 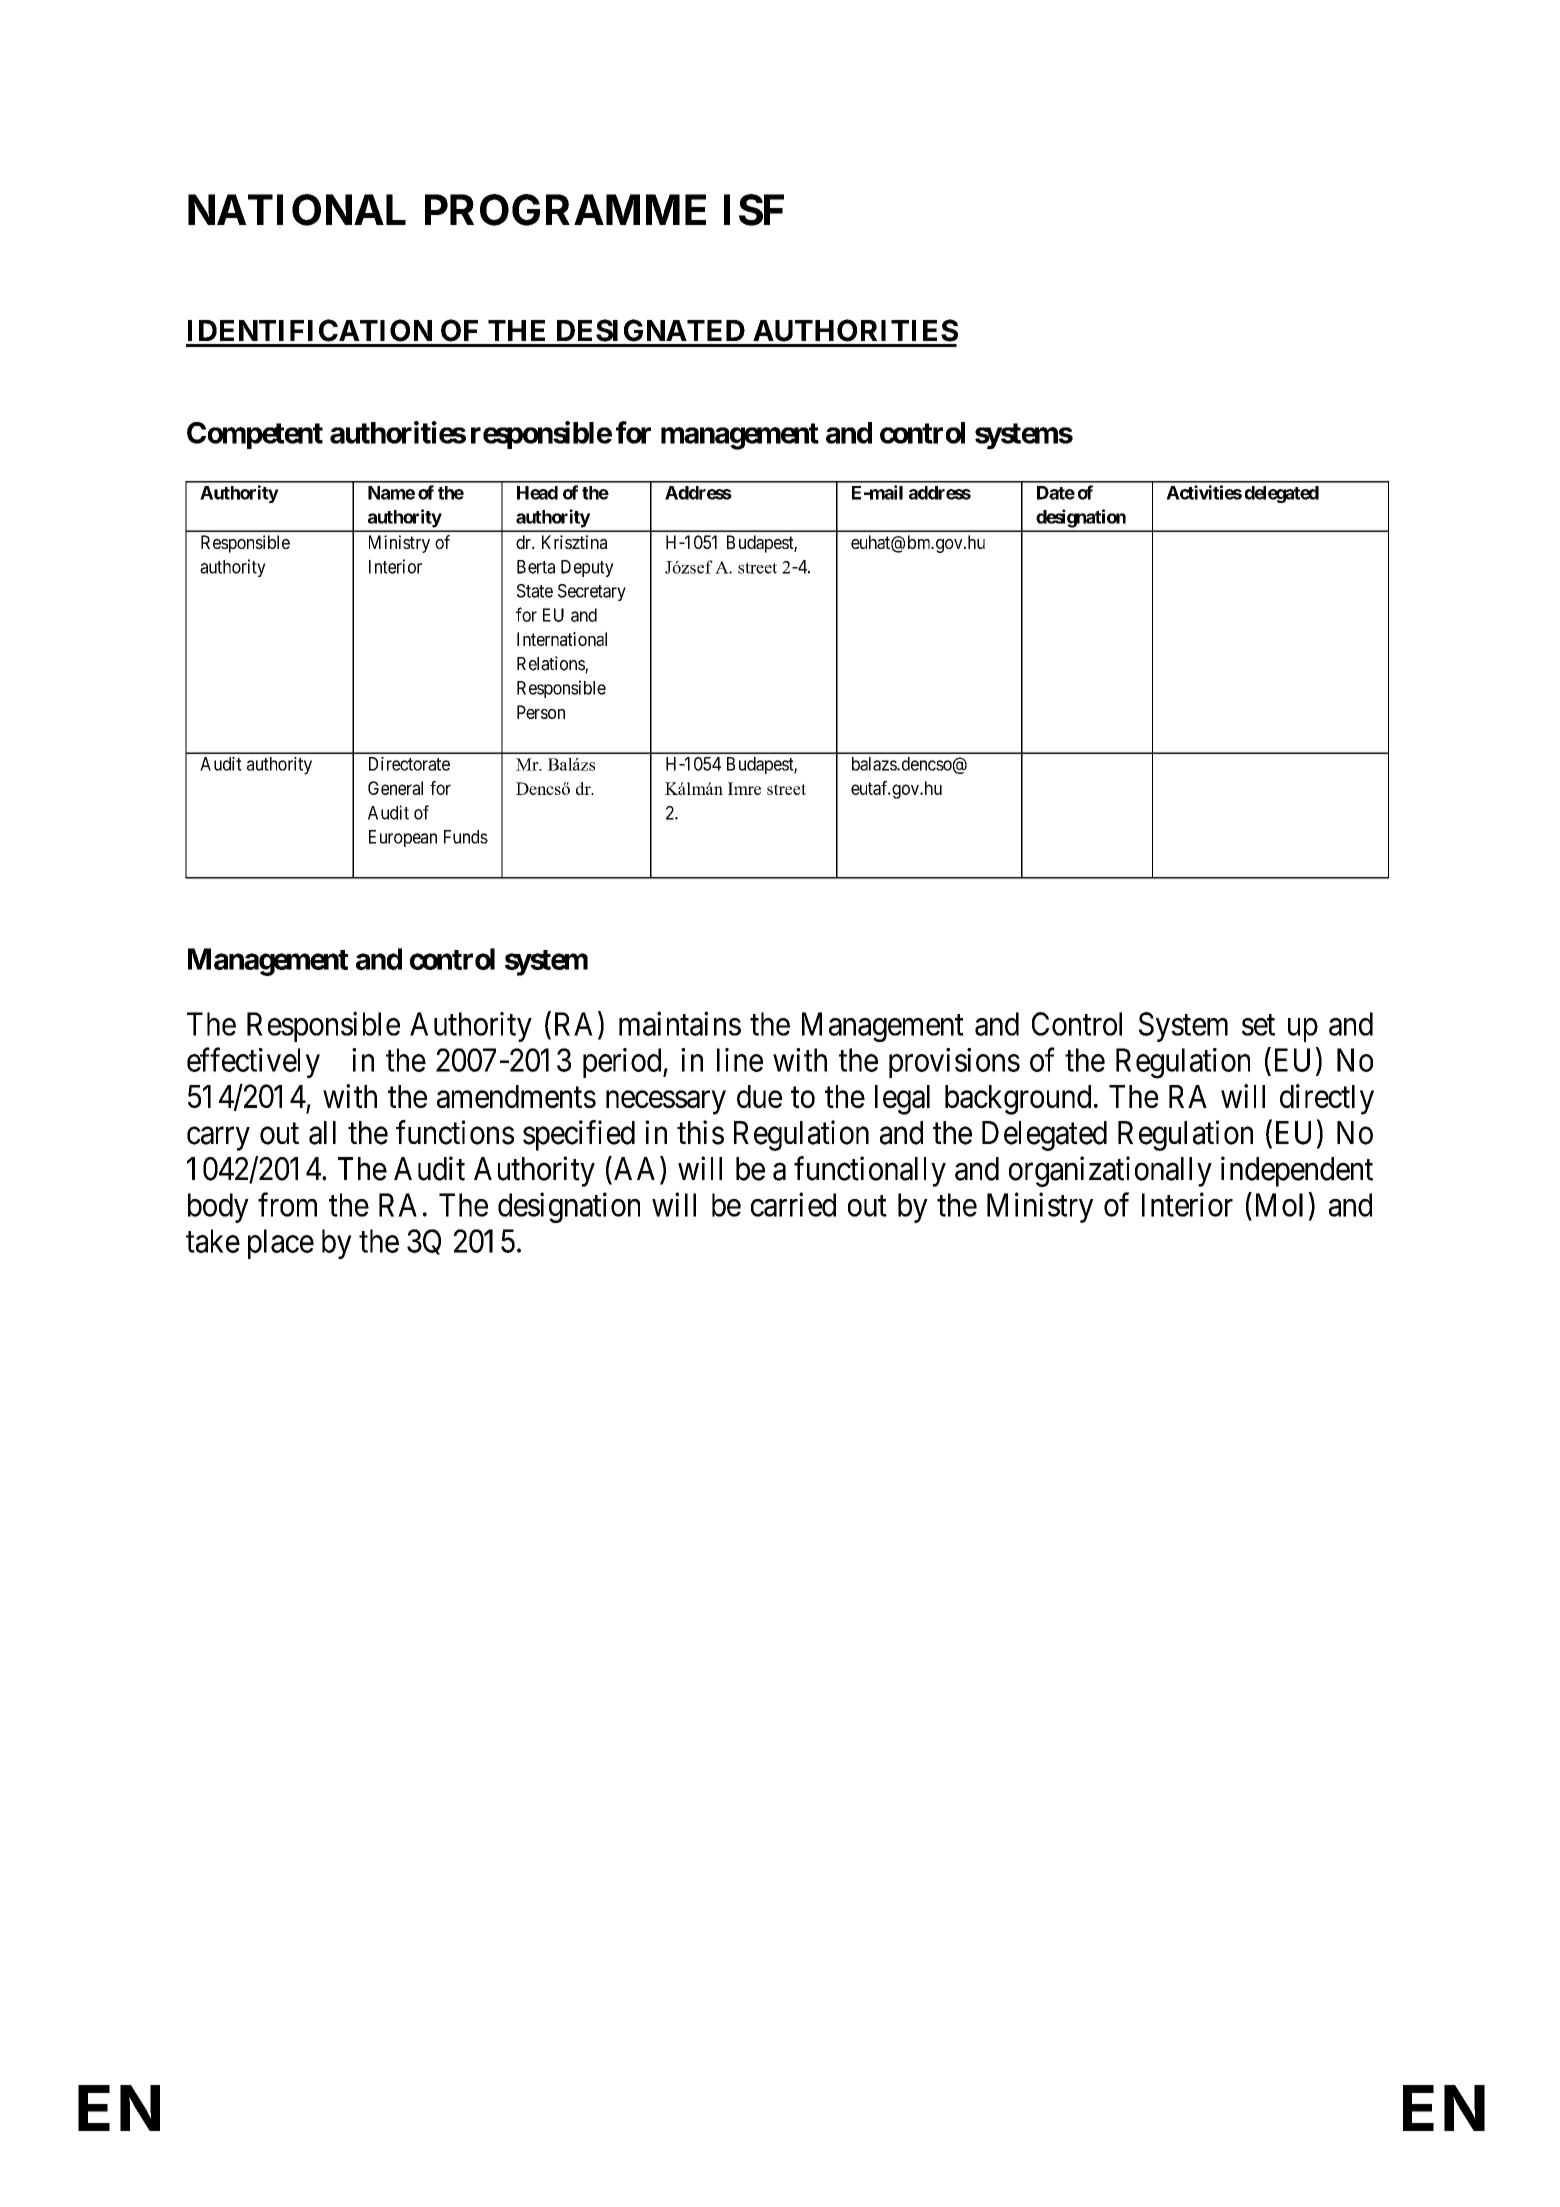 What do you see at coordinates (287, 1204) in the document?
I see `from` at bounding box center [287, 1204].
